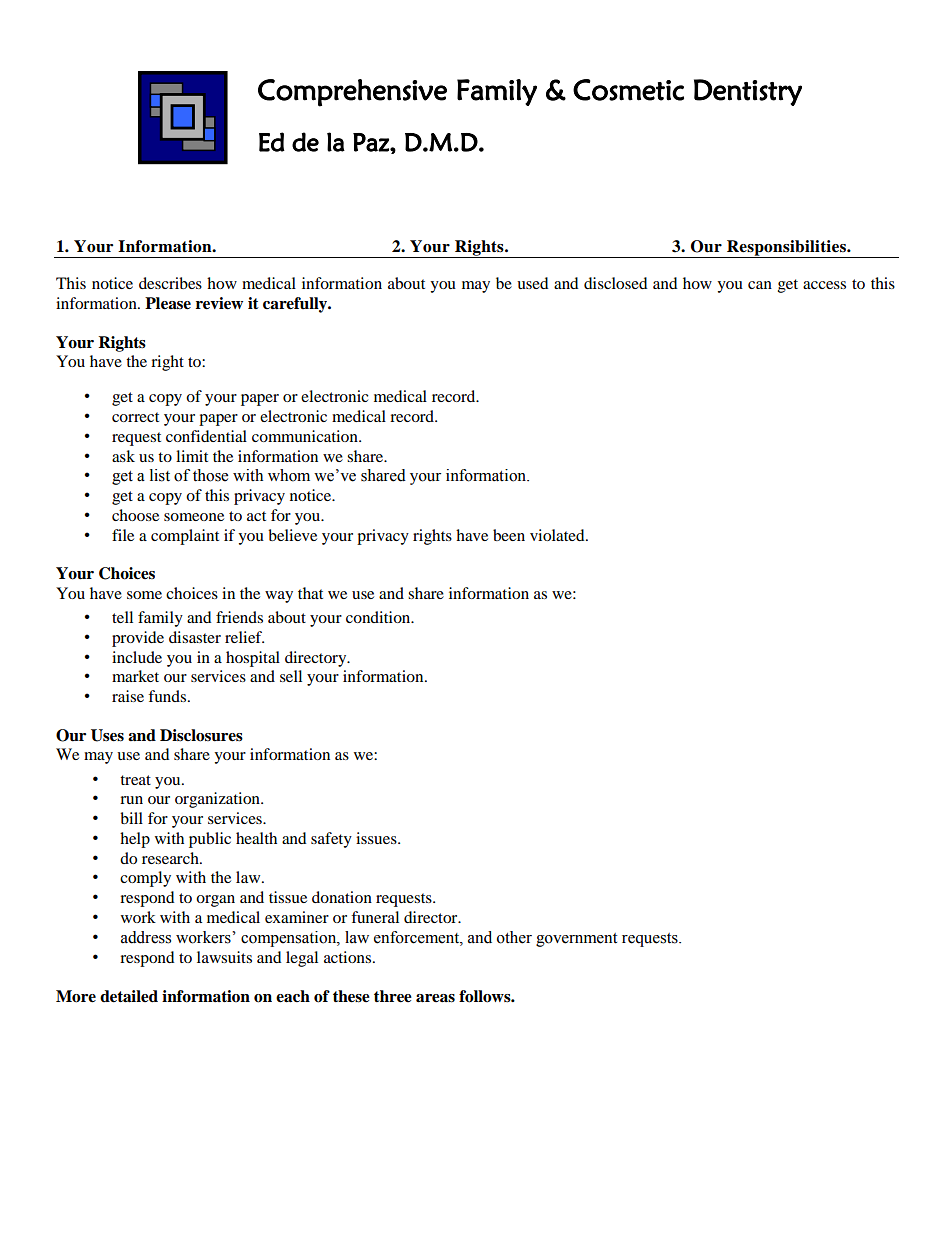 This screenshot has width=952, height=1233. What do you see at coordinates (129, 996) in the screenshot?
I see `detailed` at bounding box center [129, 996].
